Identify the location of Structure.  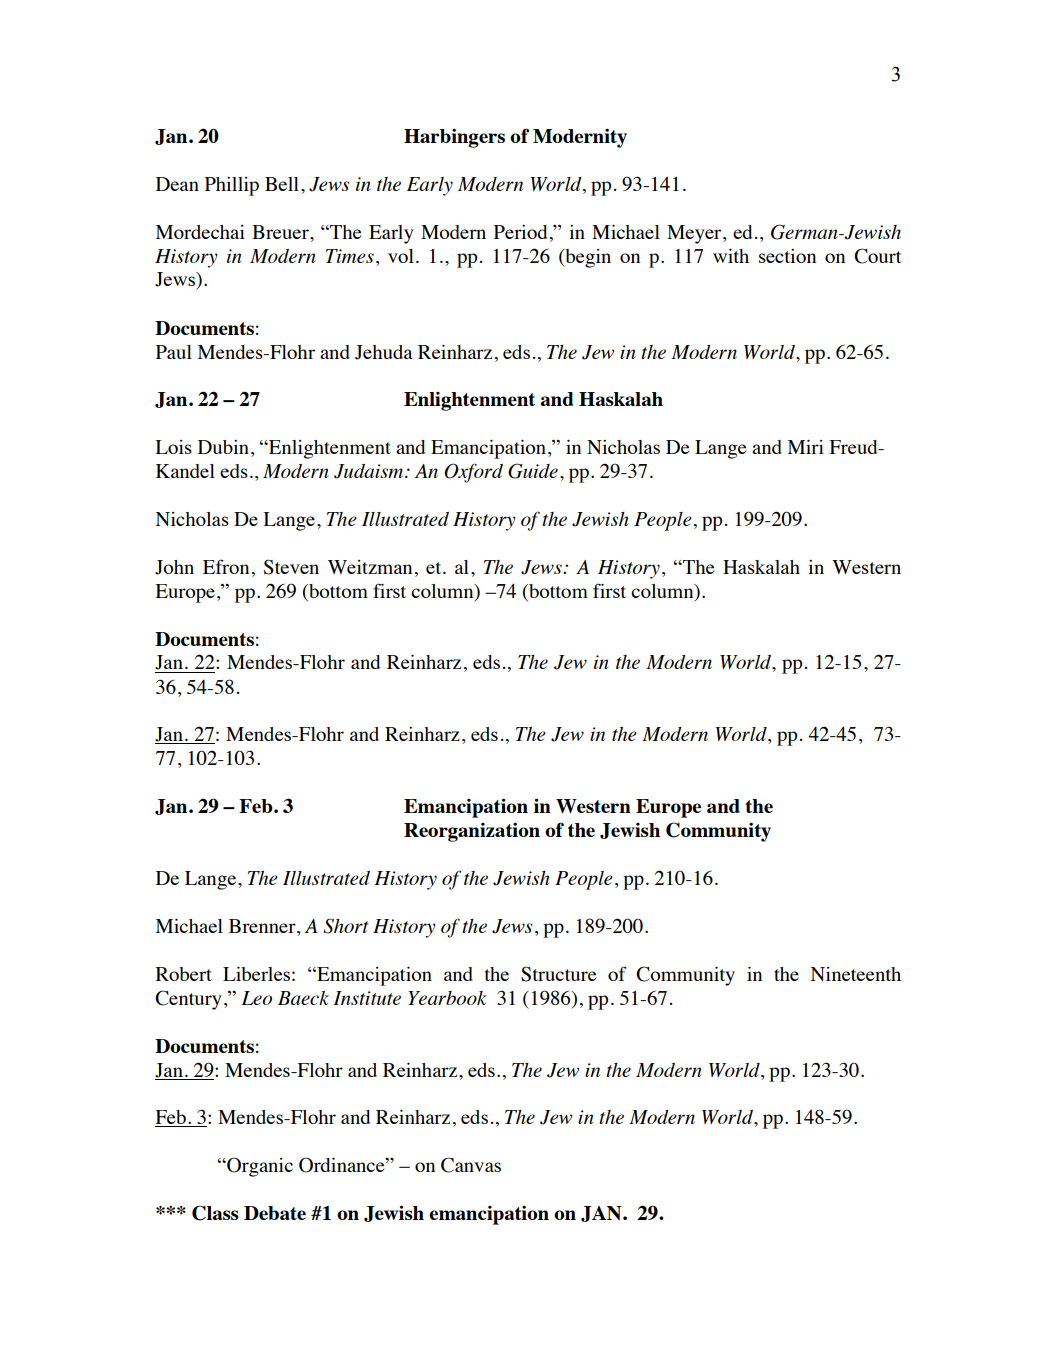
(558, 974).
